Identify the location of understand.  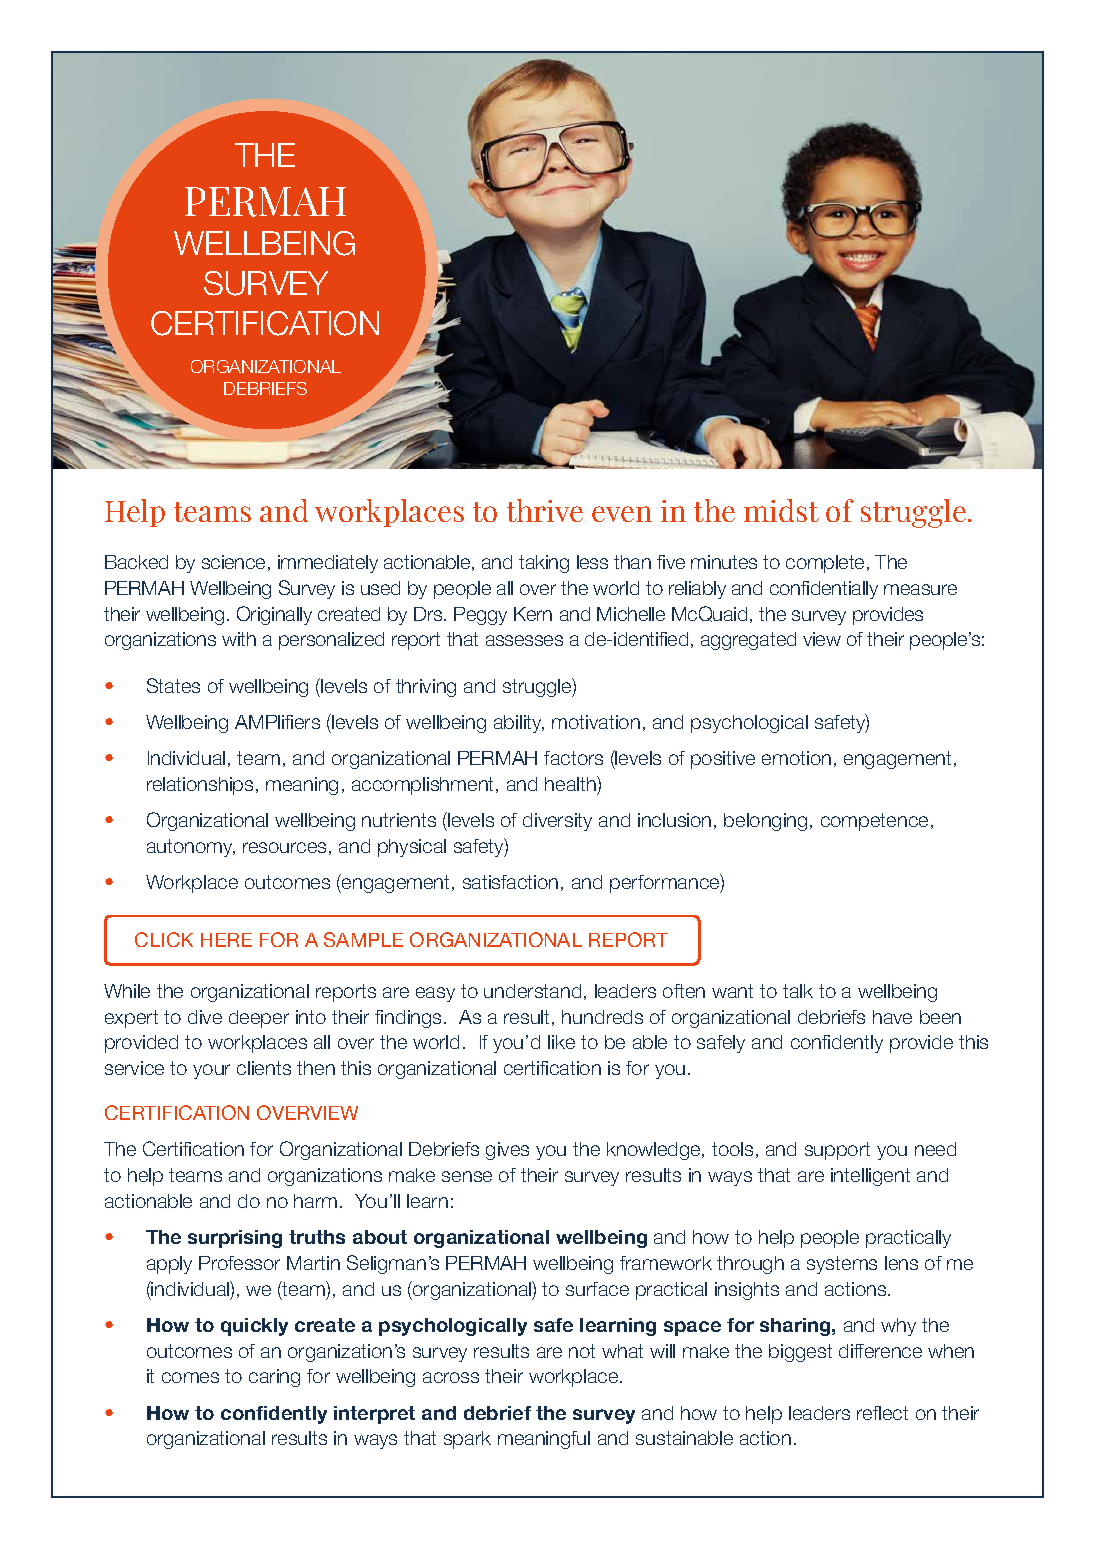
(532, 991).
